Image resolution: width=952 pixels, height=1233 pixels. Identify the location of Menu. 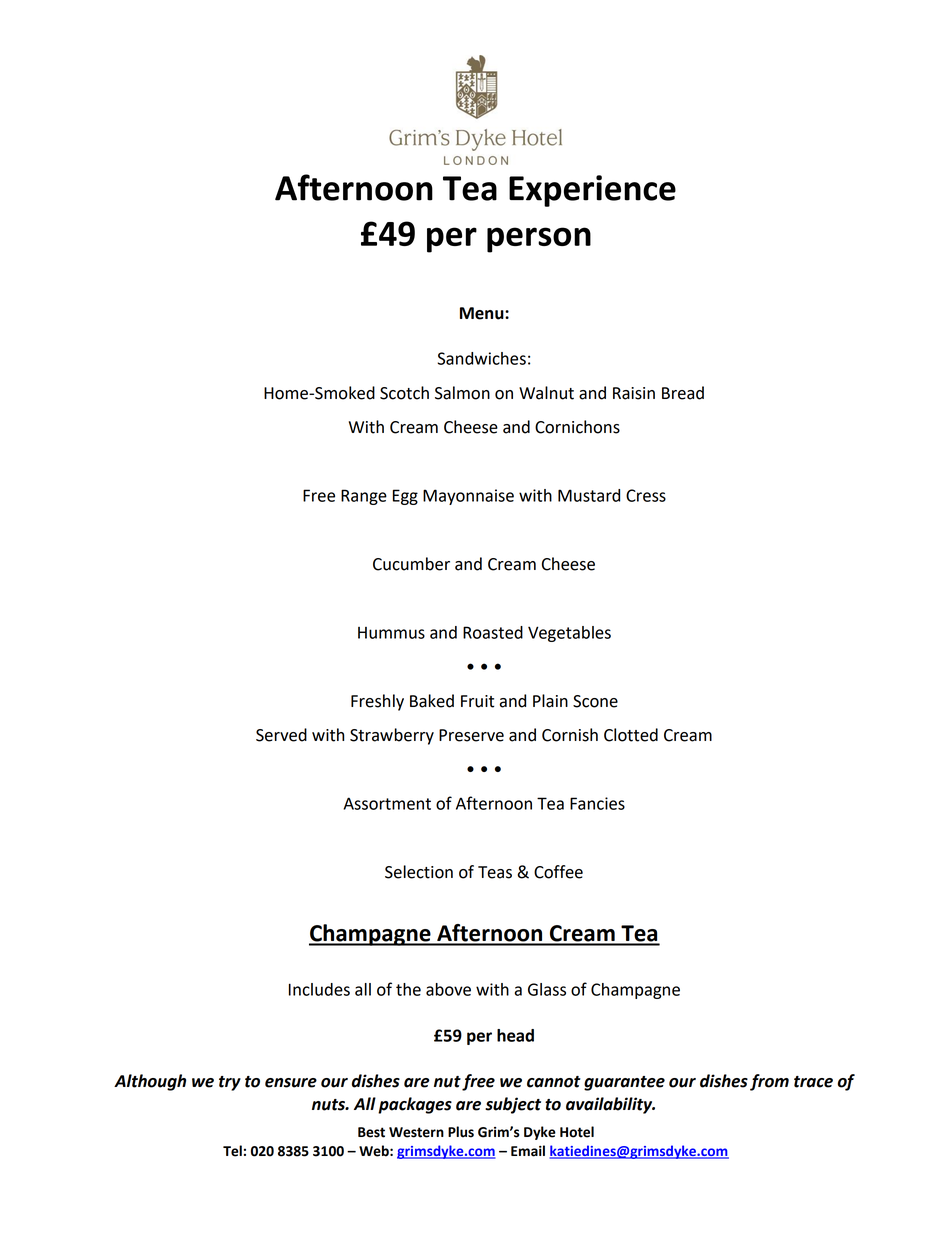
(483, 313).
